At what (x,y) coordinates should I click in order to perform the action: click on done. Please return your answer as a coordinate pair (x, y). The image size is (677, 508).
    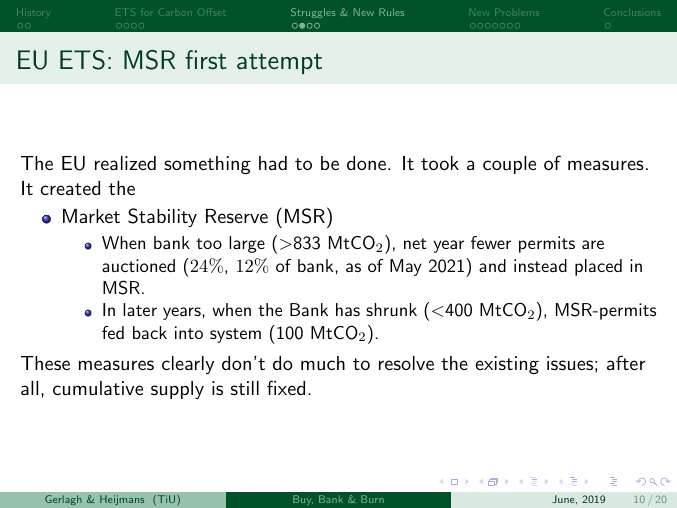
    Looking at the image, I should click on (366, 163).
